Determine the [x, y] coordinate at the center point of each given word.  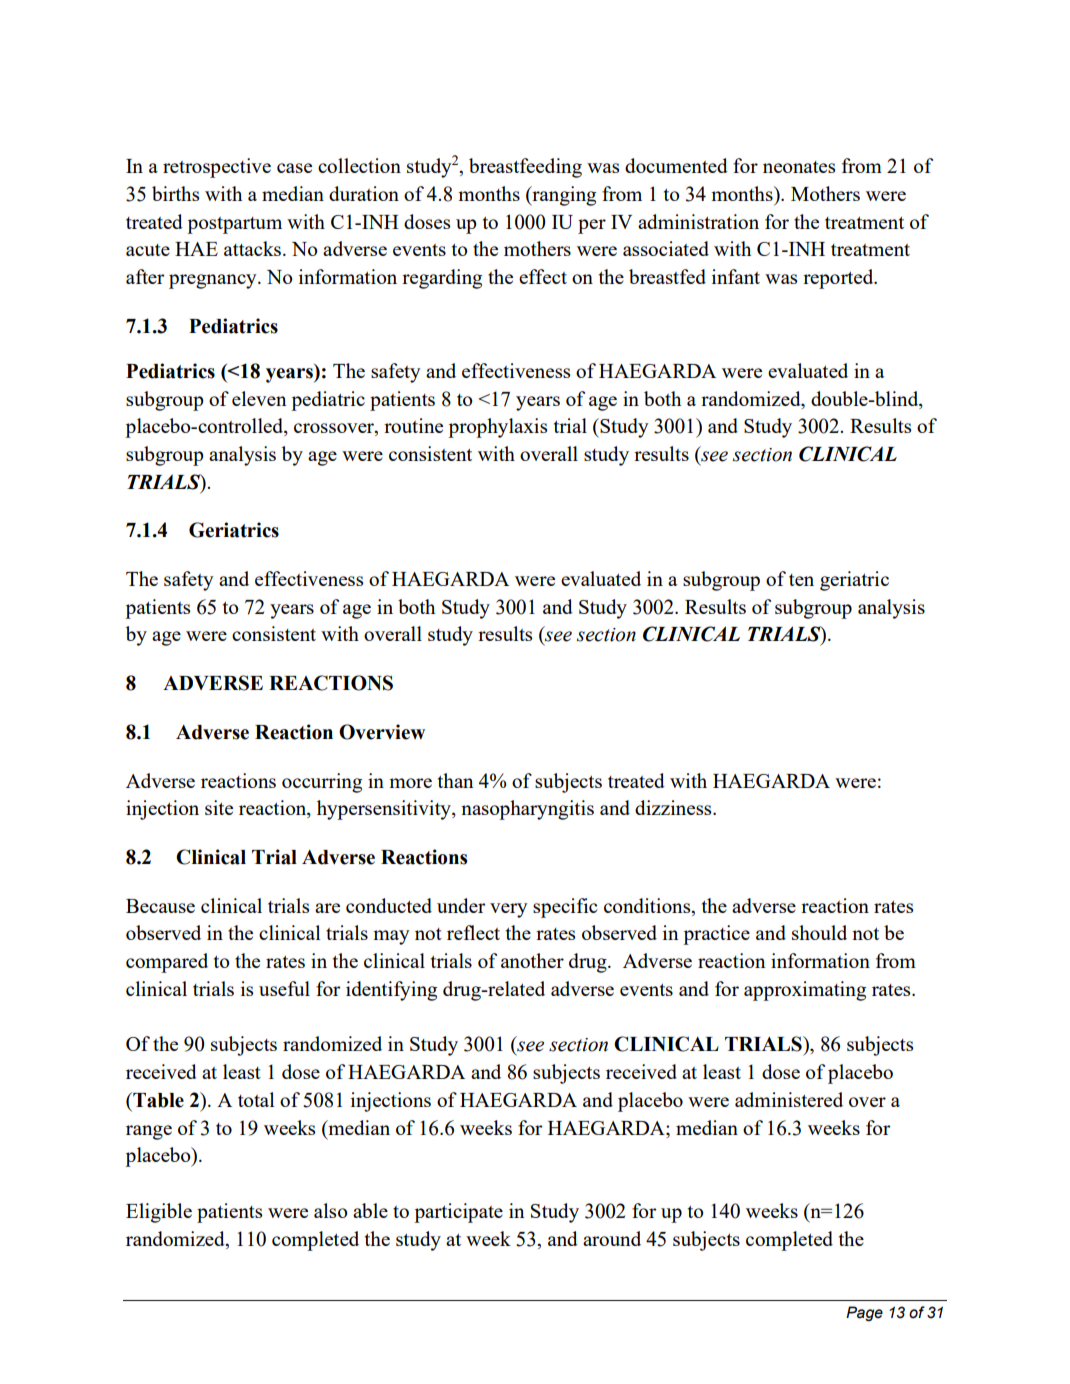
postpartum [234, 225]
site [219, 807]
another [532, 960]
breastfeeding [525, 168]
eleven [259, 398]
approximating [805, 991]
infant [736, 276]
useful [284, 988]
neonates [799, 167]
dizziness [674, 807]
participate [458, 1213]
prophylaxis [497, 428]
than [456, 780]
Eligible [159, 1213]
